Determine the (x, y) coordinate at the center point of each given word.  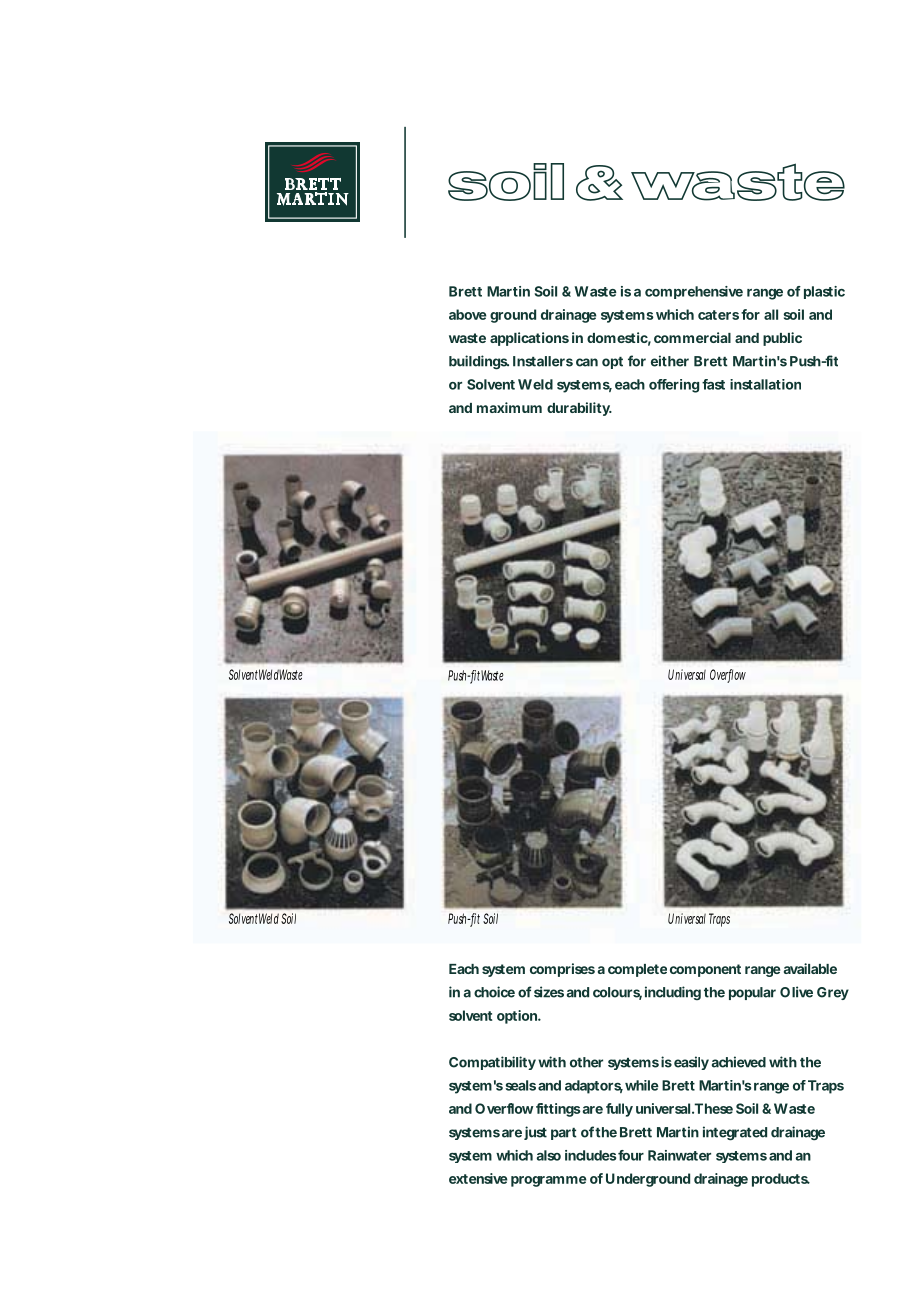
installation (765, 384)
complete (637, 970)
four (631, 1155)
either (670, 361)
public (782, 339)
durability (579, 409)
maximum (509, 407)
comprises (562, 970)
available (810, 968)
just (535, 1133)
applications (529, 339)
